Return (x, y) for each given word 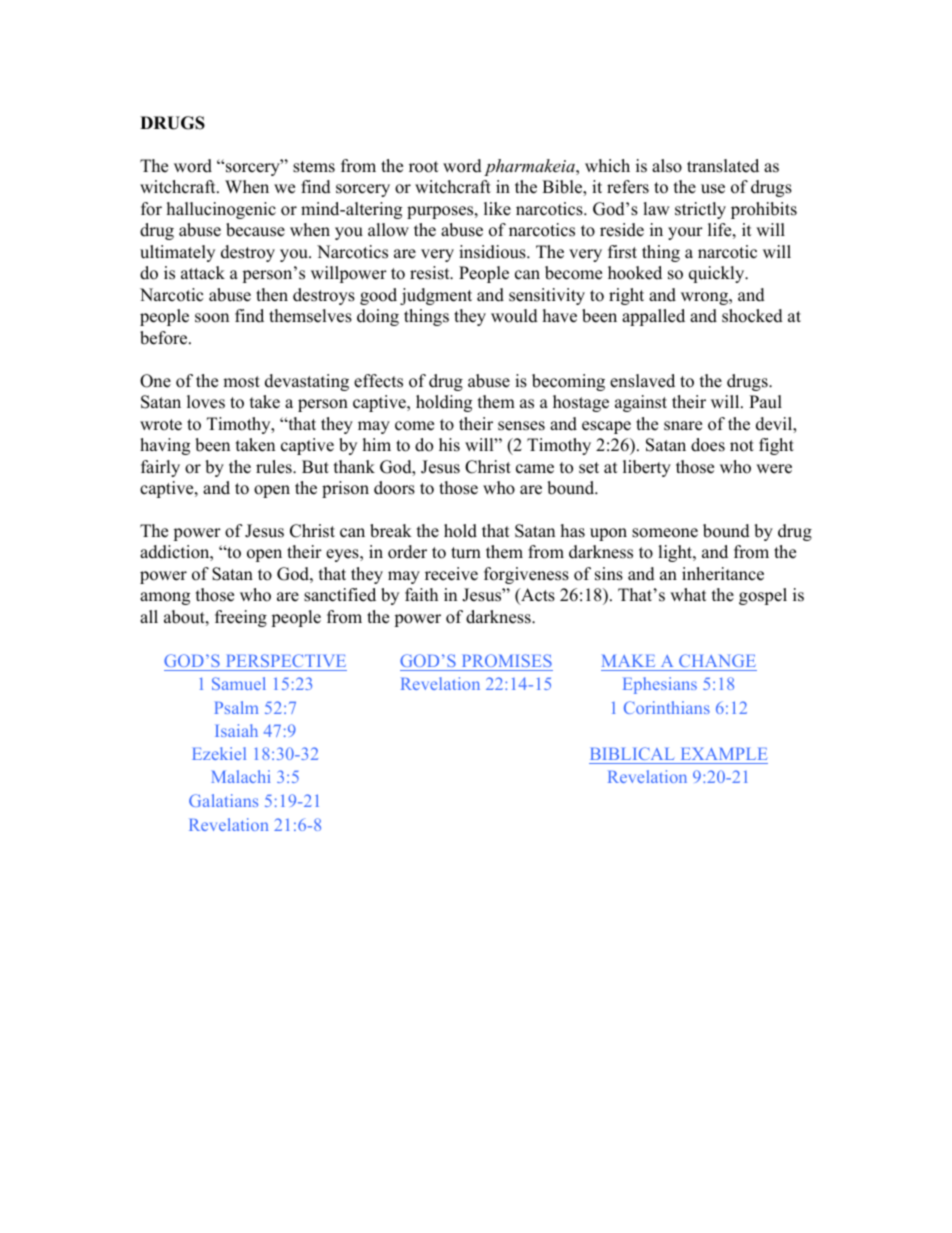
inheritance (723, 574)
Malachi (241, 776)
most (241, 382)
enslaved (642, 381)
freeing (241, 618)
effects (378, 381)
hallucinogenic (221, 210)
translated (723, 166)
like (497, 209)
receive (451, 574)
